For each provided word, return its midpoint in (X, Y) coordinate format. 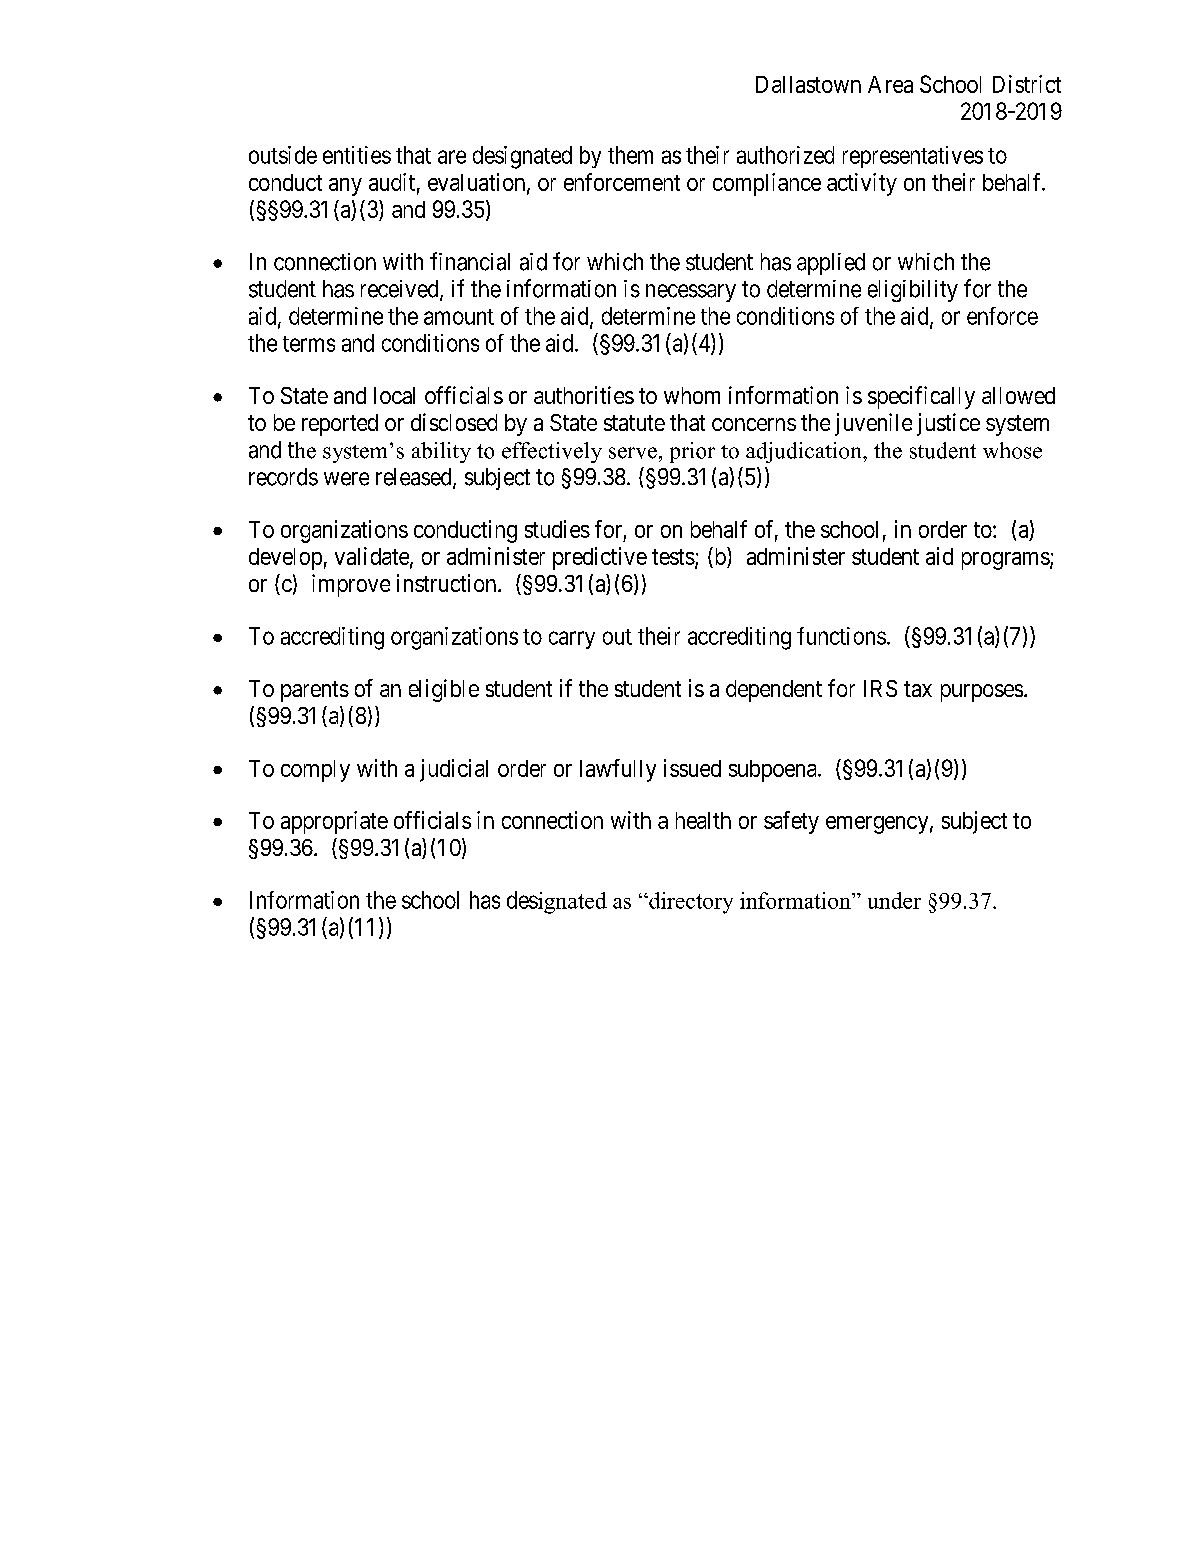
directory (690, 903)
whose (1012, 450)
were (346, 479)
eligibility (913, 291)
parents (315, 691)
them (630, 155)
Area (890, 84)
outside (283, 155)
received (401, 290)
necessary (691, 293)
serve (633, 453)
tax (918, 689)
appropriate (334, 822)
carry (572, 640)
